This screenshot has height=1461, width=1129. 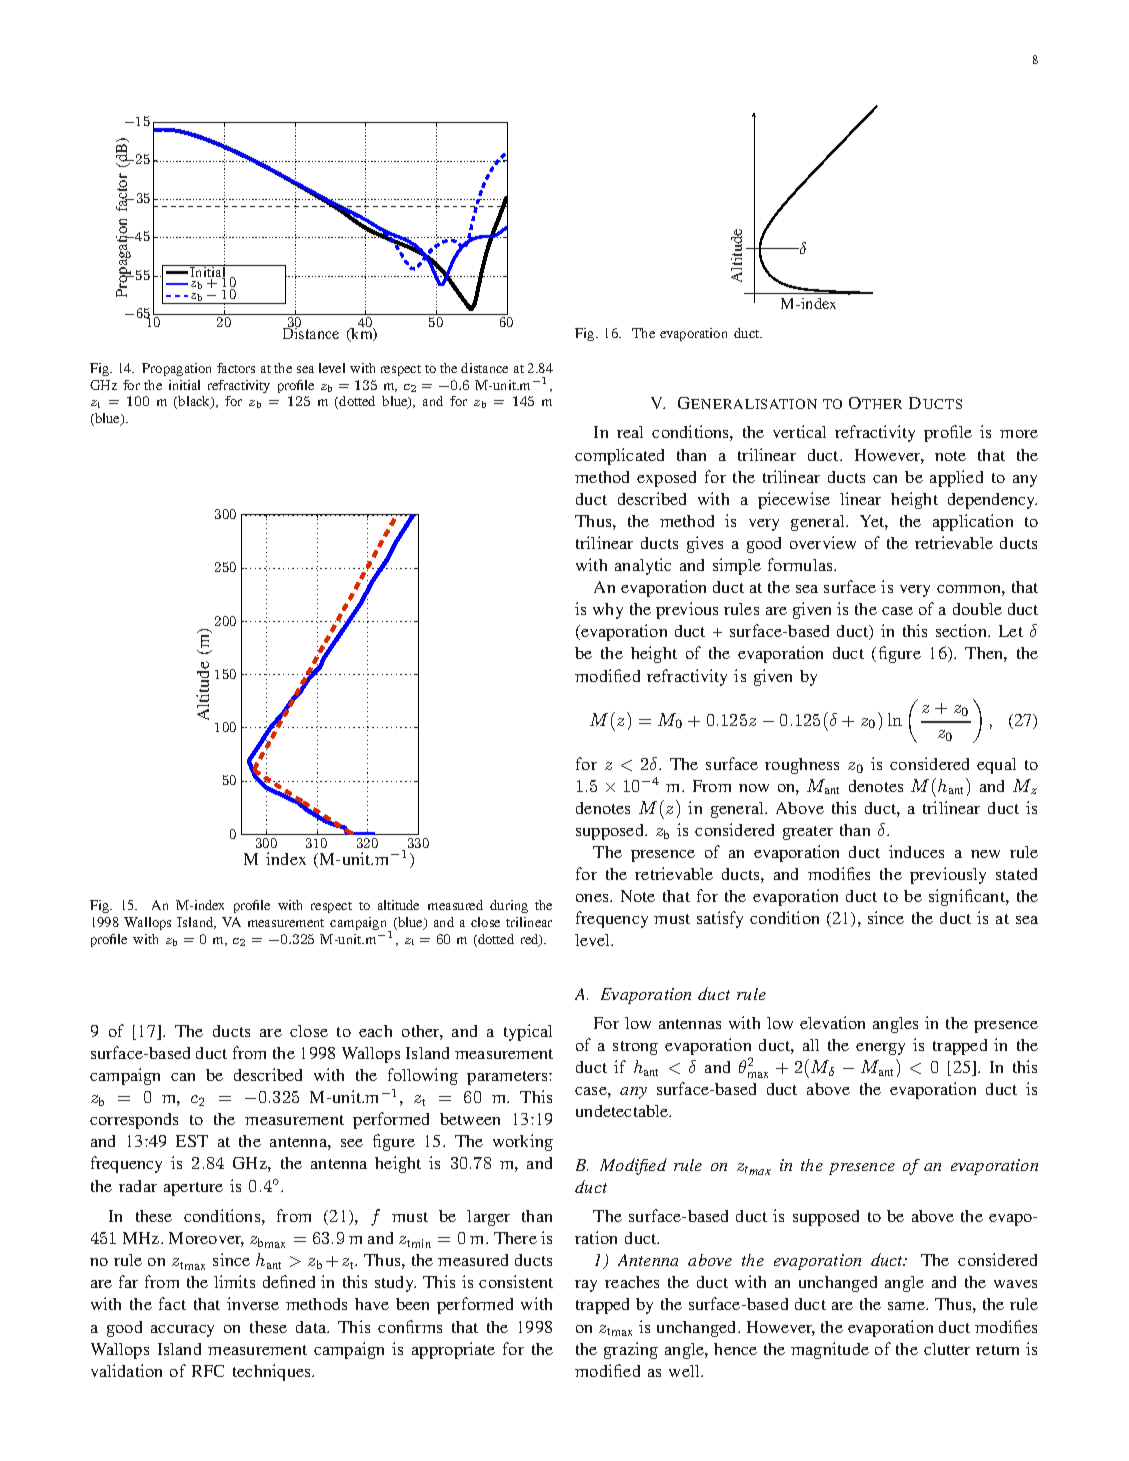 I want to click on during, so click(x=509, y=906).
